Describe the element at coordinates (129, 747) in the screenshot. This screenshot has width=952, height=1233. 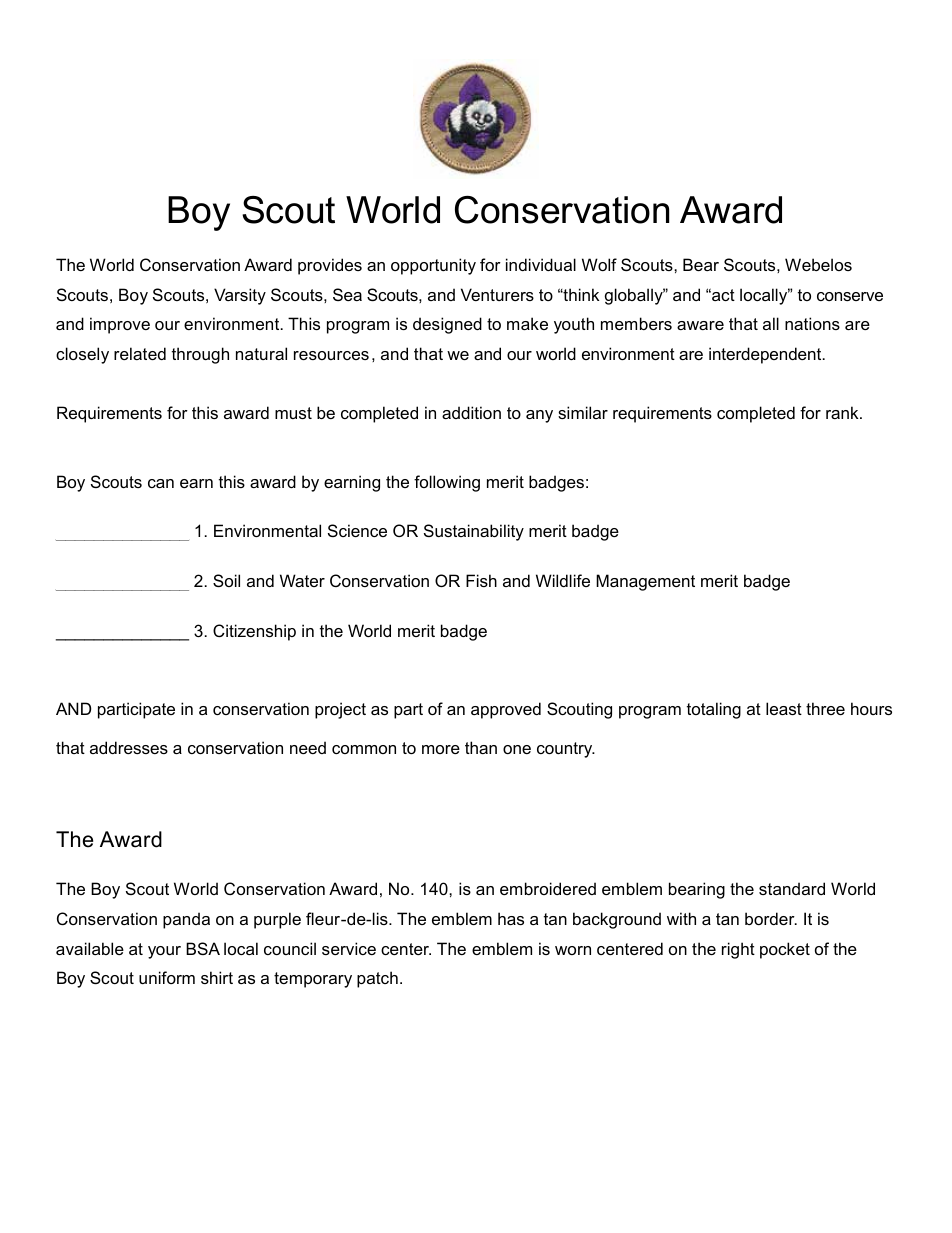
I see `addresses` at that location.
